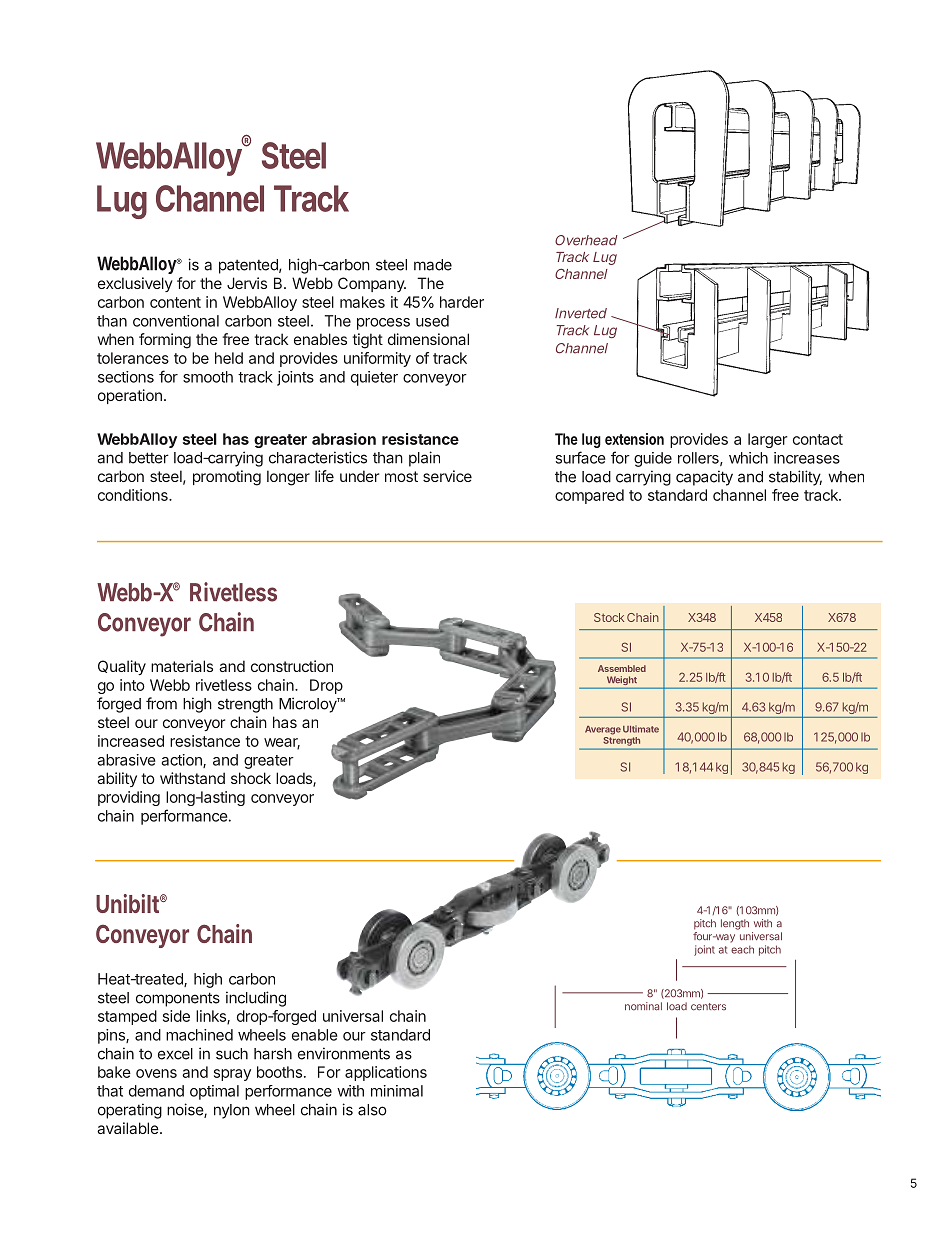  Describe the element at coordinates (186, 1110) in the screenshot. I see `noise` at that location.
